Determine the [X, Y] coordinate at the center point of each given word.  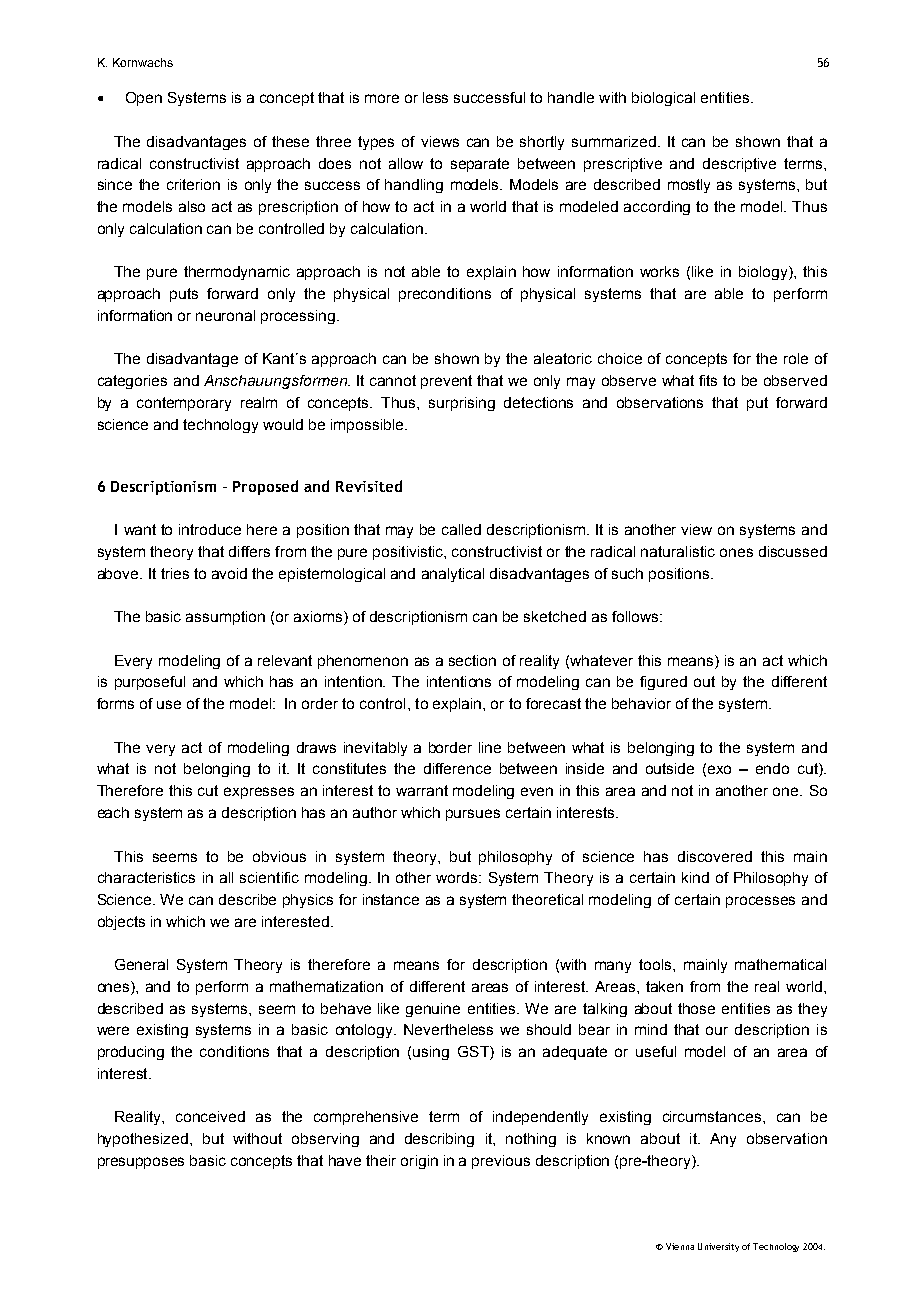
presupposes [141, 1163]
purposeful [150, 683]
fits [708, 380]
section [472, 660]
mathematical [780, 964]
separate [480, 165]
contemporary [184, 404]
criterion [193, 184]
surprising [462, 404]
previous [501, 1162]
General [141, 964]
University [718, 1247]
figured [663, 683]
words [458, 877]
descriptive [739, 165]
